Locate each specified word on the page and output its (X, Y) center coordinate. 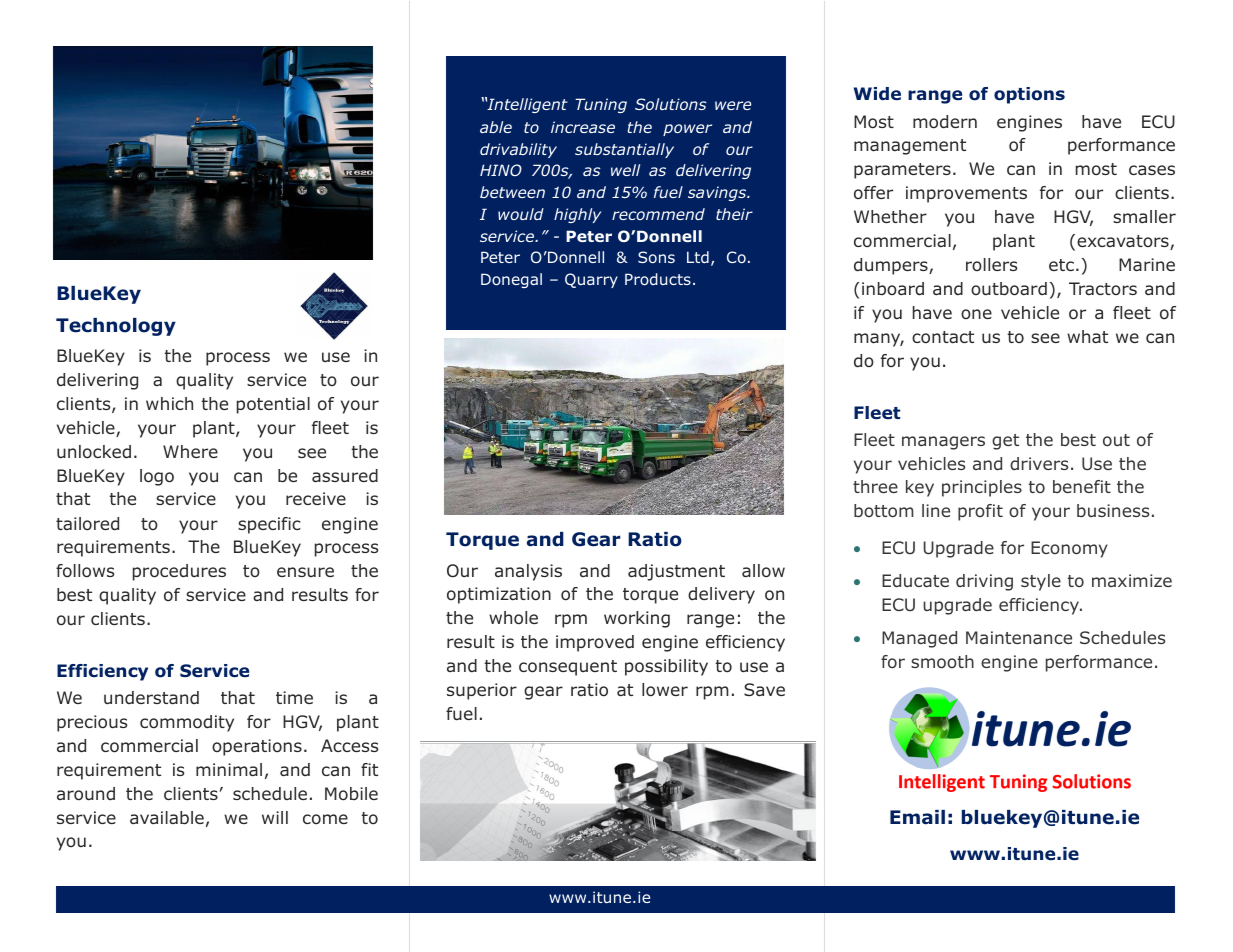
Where (190, 451)
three (875, 486)
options (1029, 95)
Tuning (601, 105)
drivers (1039, 463)
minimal (229, 769)
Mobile (351, 793)
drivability (518, 150)
